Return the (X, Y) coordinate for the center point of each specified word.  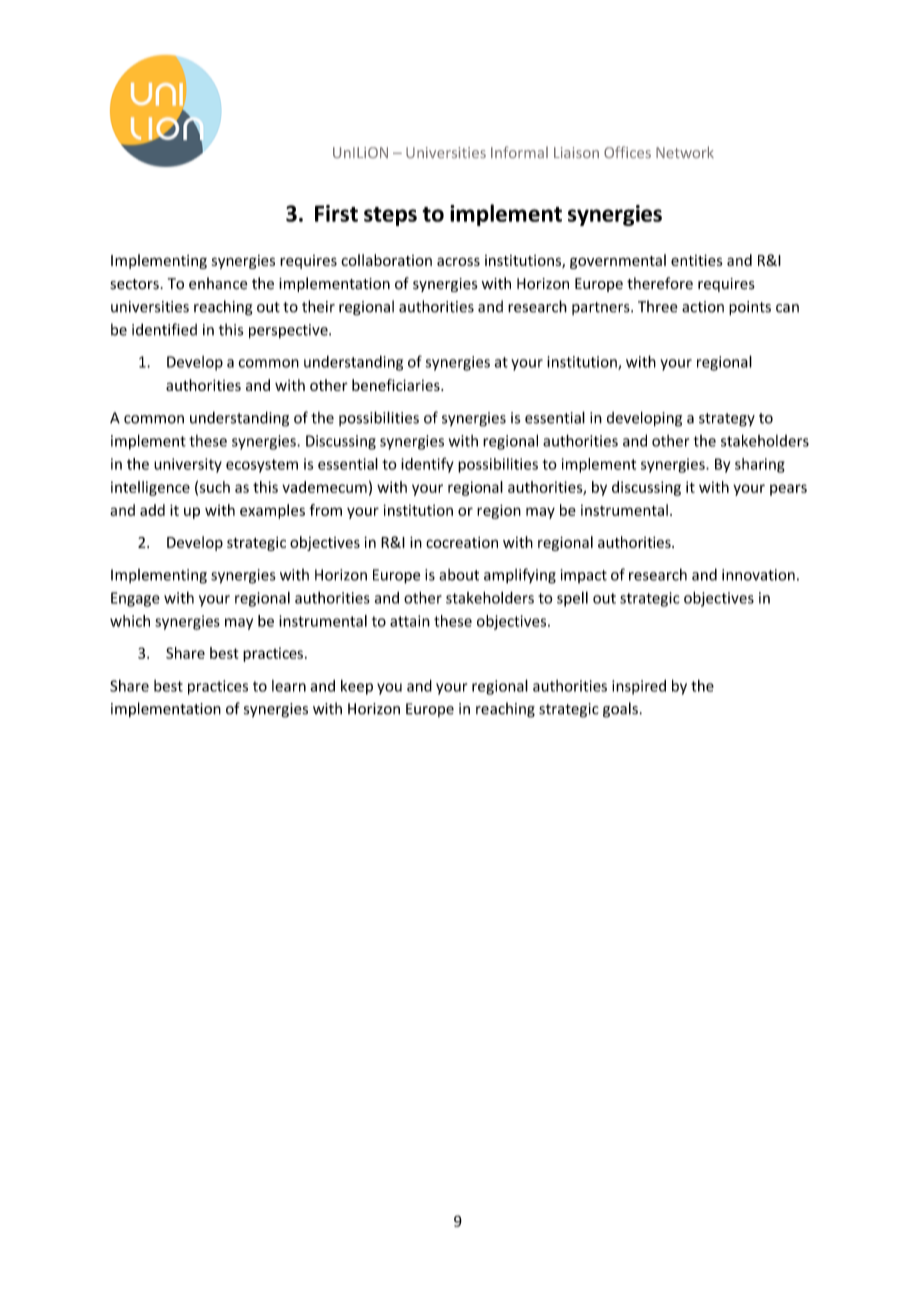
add (152, 510)
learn (289, 686)
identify (427, 465)
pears (788, 490)
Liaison (576, 152)
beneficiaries (397, 385)
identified (164, 329)
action (703, 307)
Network (685, 152)
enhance (218, 283)
